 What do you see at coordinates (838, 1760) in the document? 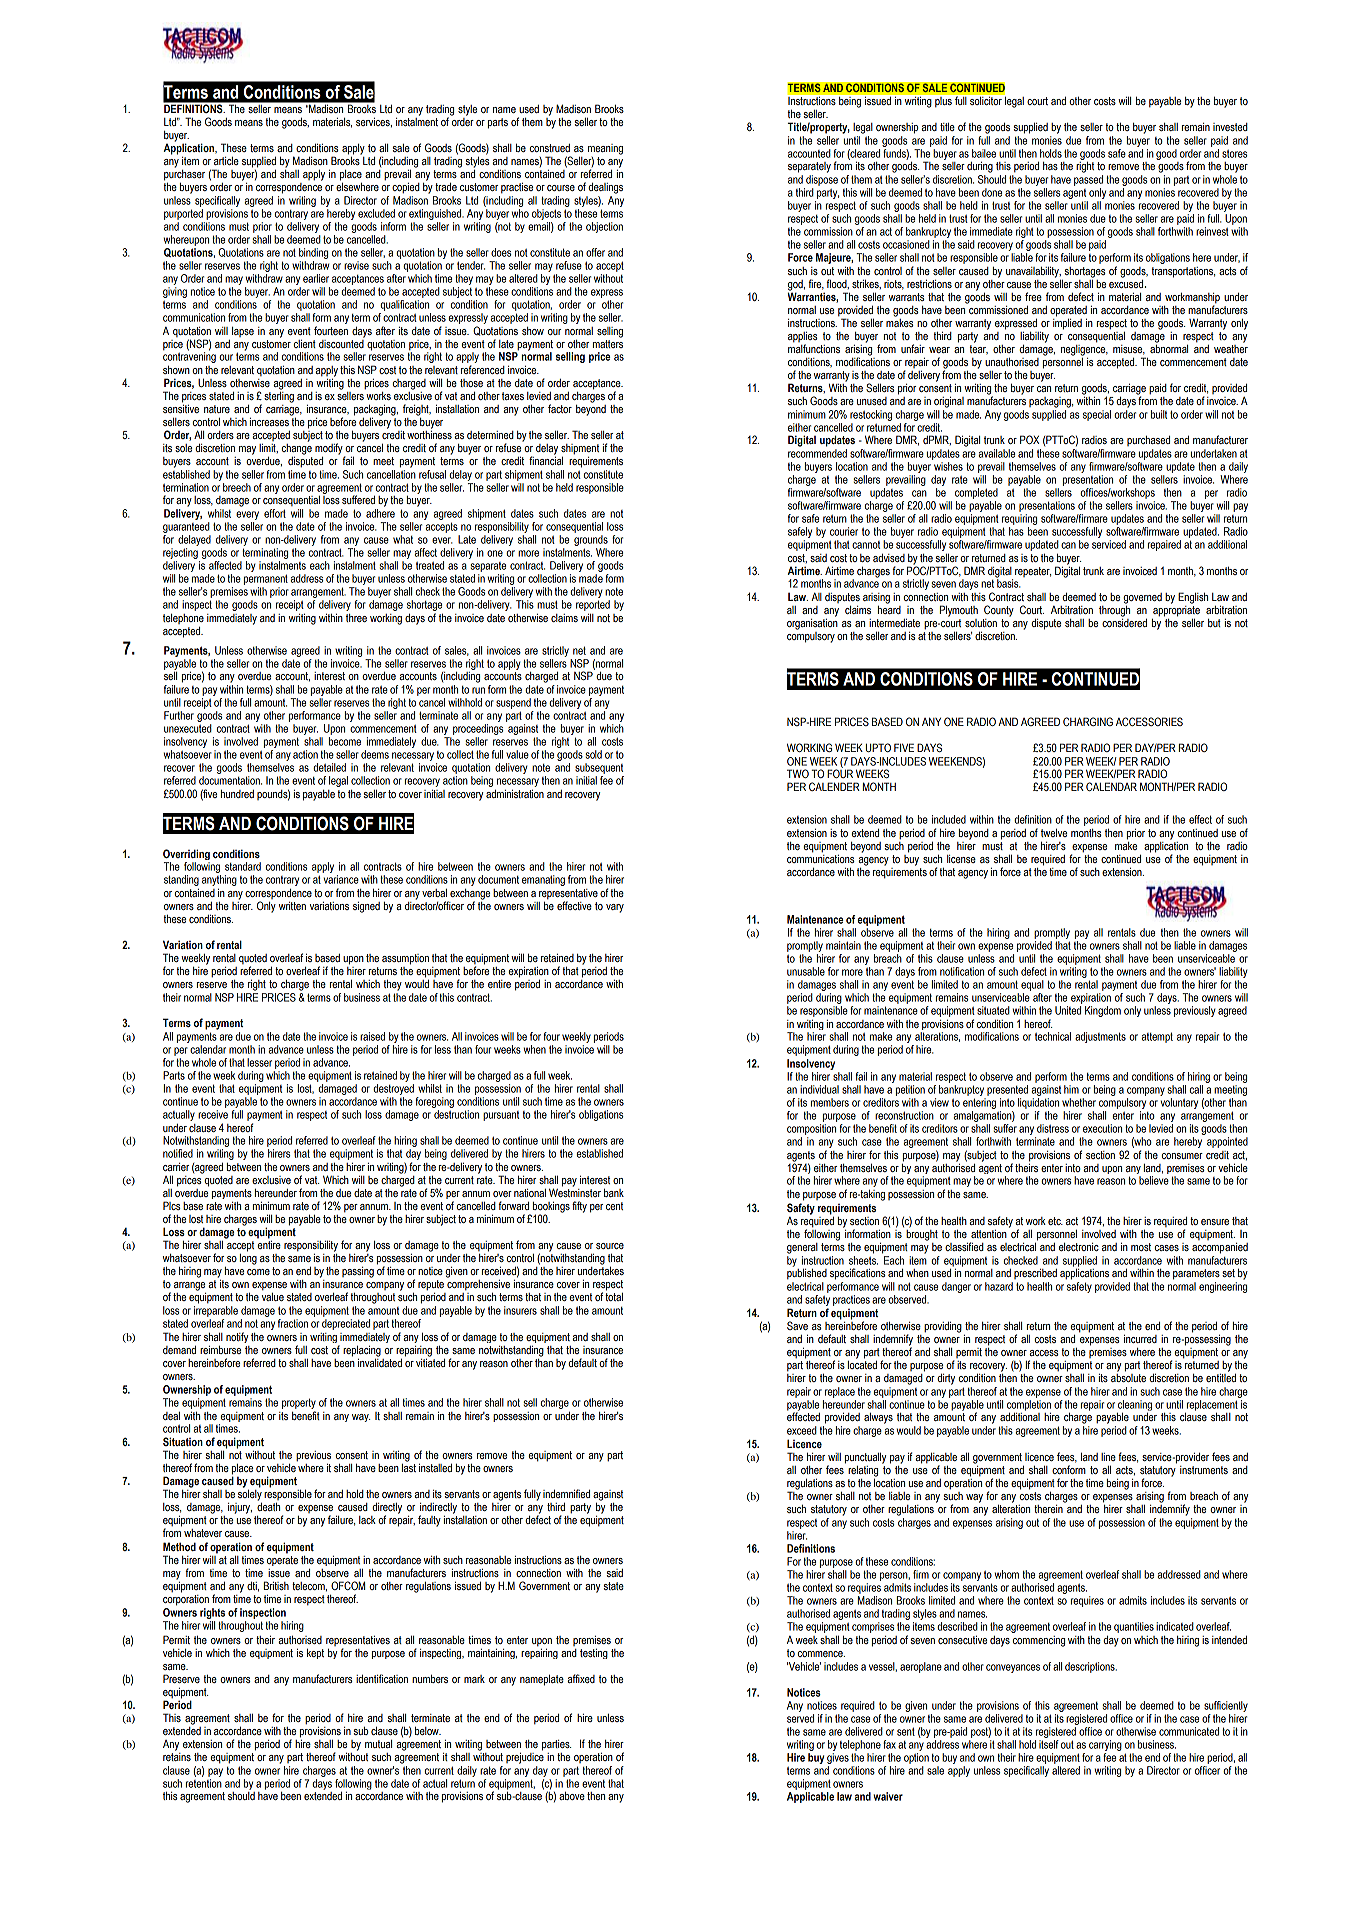
I see `gives` at bounding box center [838, 1760].
